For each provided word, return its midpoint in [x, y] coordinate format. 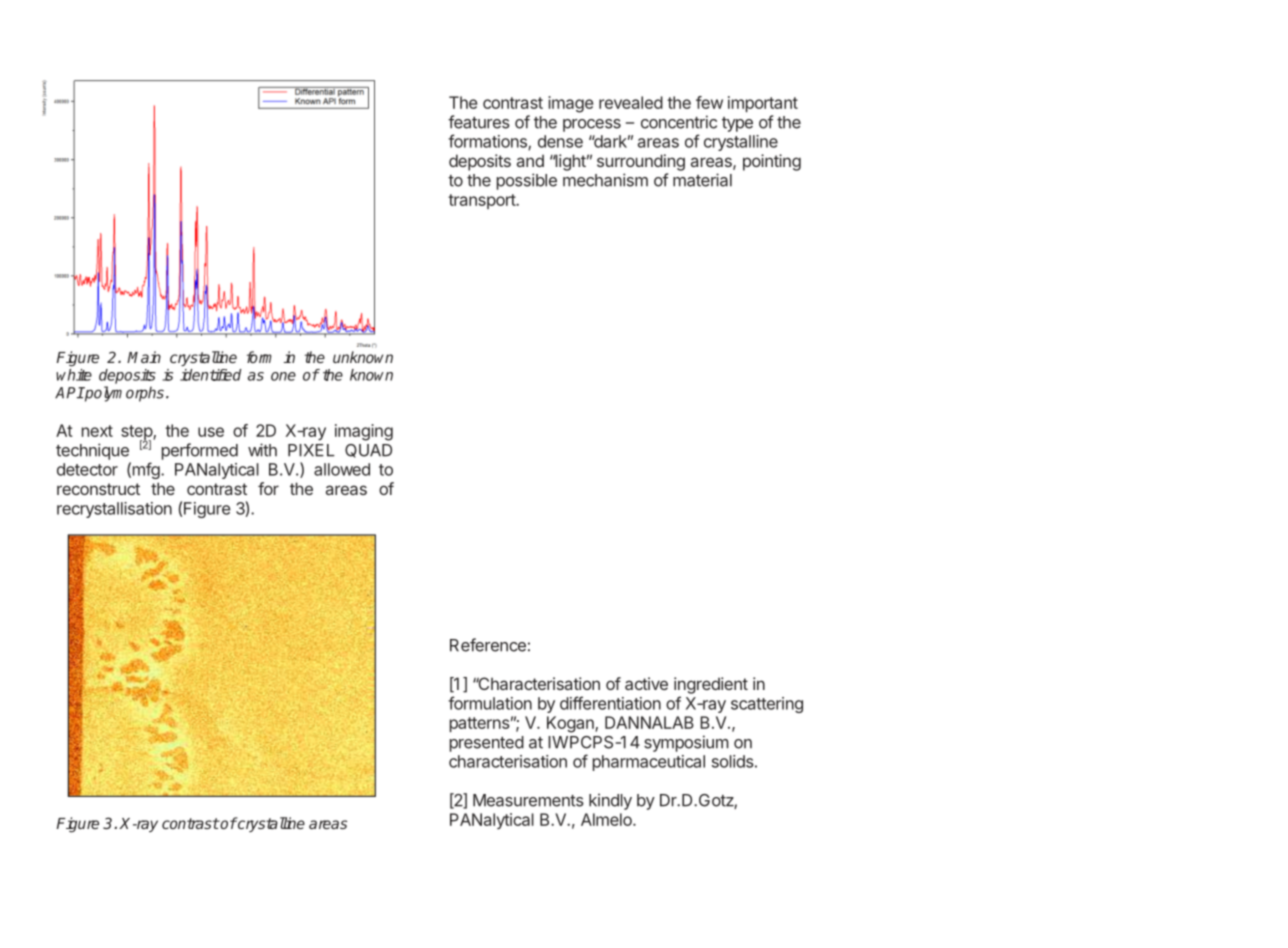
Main [144, 357]
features [479, 122]
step [137, 434]
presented [487, 744]
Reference [488, 645]
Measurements [528, 800]
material [702, 180]
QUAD [368, 451]
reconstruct [98, 489]
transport [482, 201]
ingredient [711, 685]
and [530, 160]
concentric [679, 122]
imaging [364, 432]
